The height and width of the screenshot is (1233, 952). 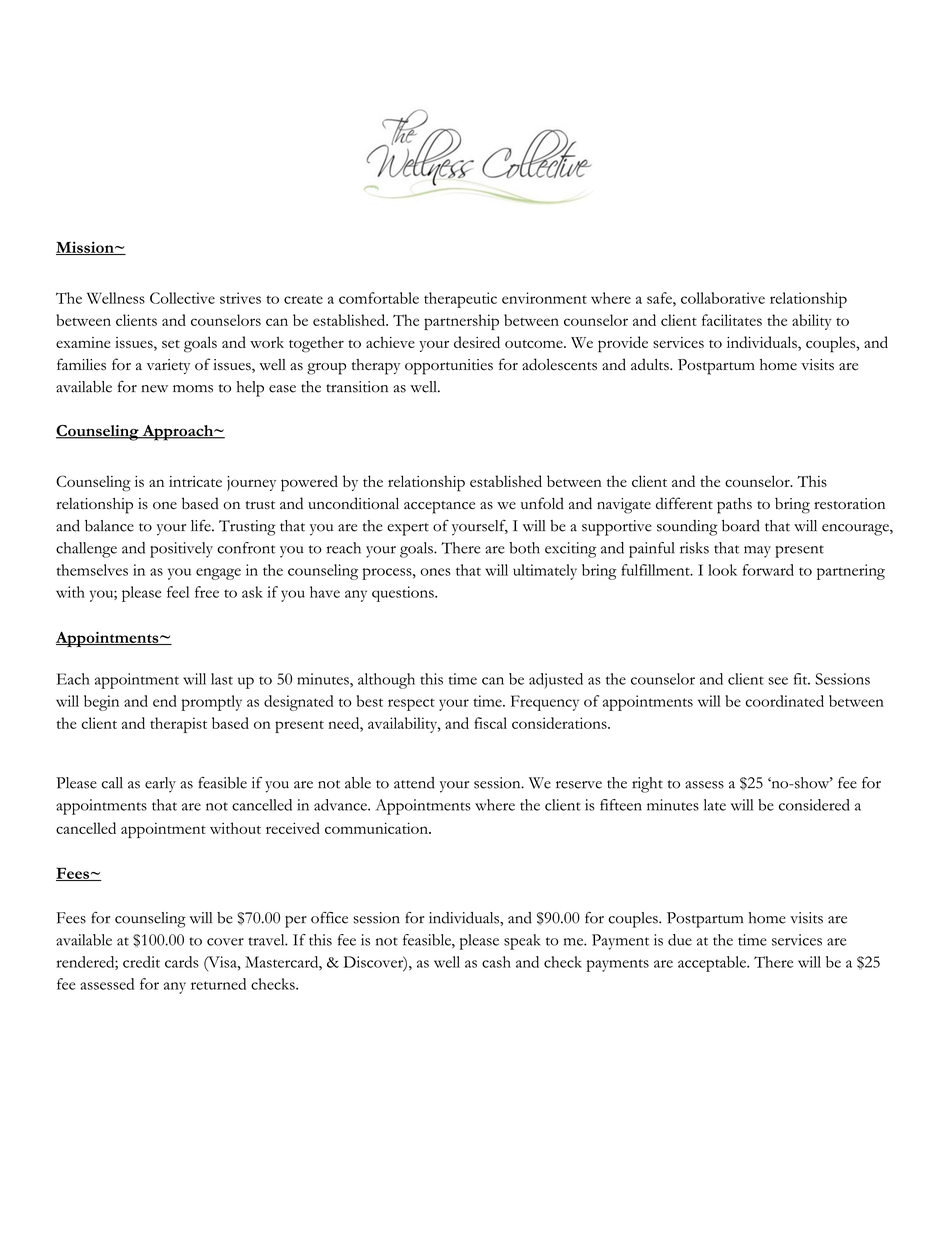 I want to click on although, so click(x=386, y=681).
